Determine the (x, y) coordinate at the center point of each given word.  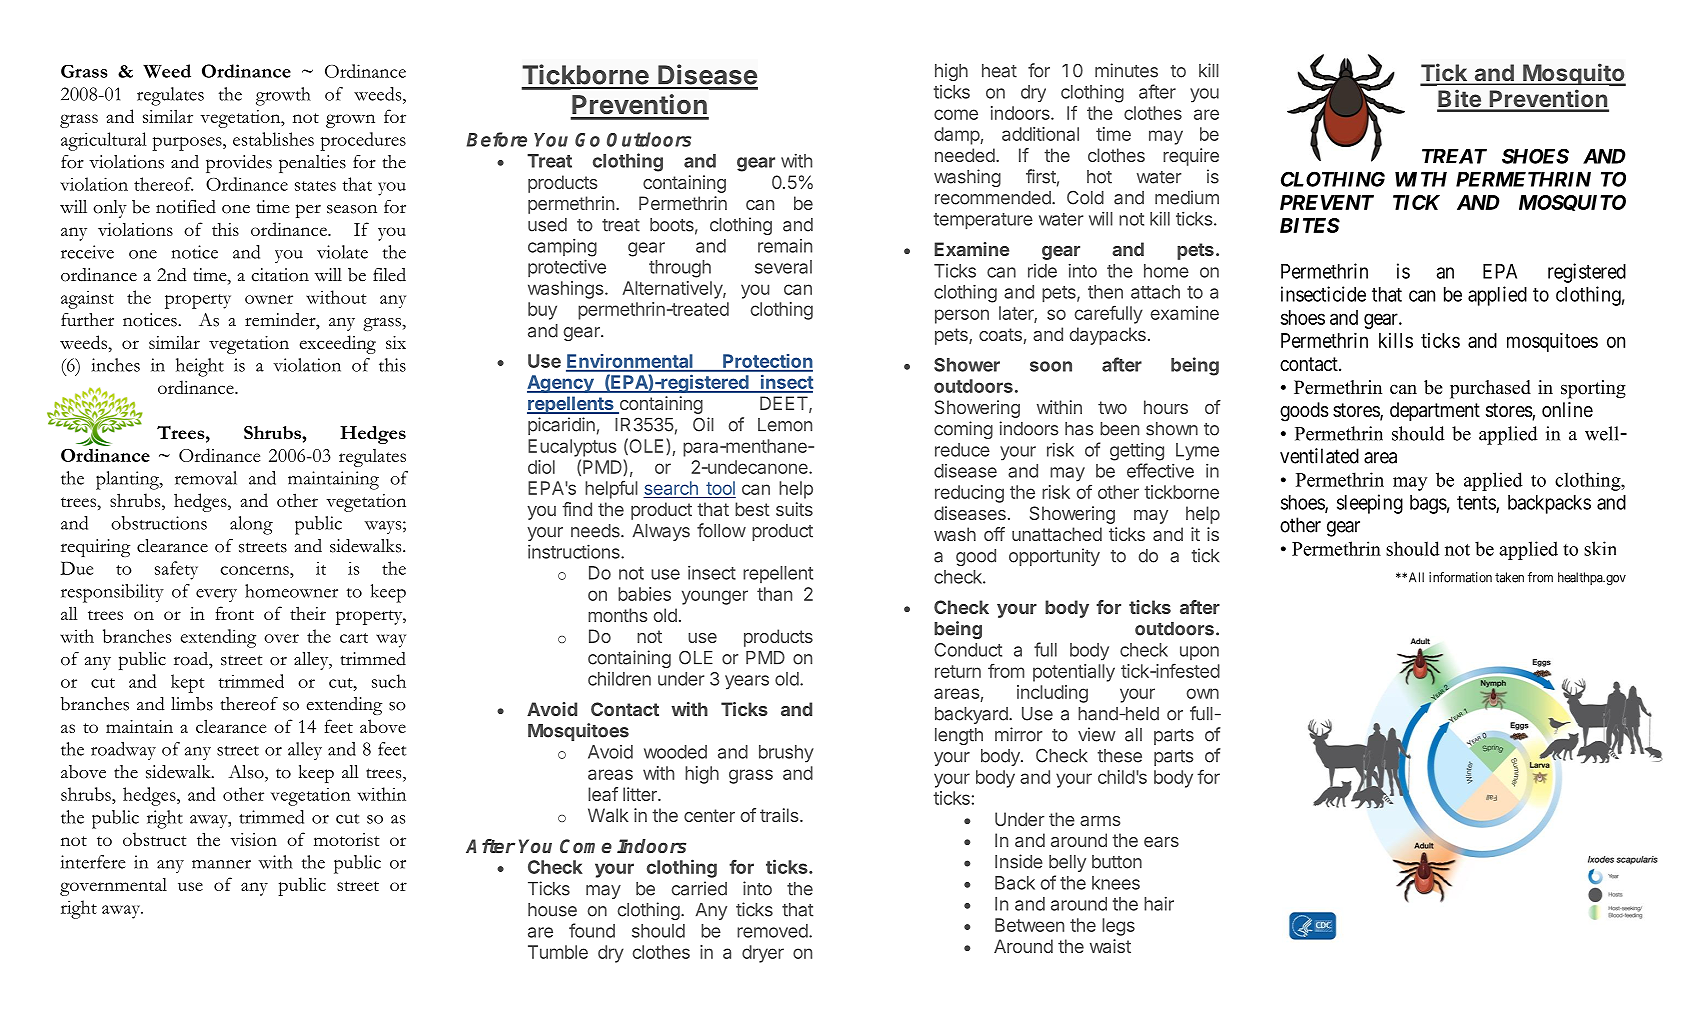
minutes (1126, 70)
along (251, 525)
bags (1428, 504)
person (962, 316)
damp (957, 136)
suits (794, 509)
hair (1159, 904)
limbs (192, 704)
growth (283, 96)
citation (280, 275)
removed (772, 931)
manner (221, 864)
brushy (786, 754)
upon (1199, 653)
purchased (1490, 389)
